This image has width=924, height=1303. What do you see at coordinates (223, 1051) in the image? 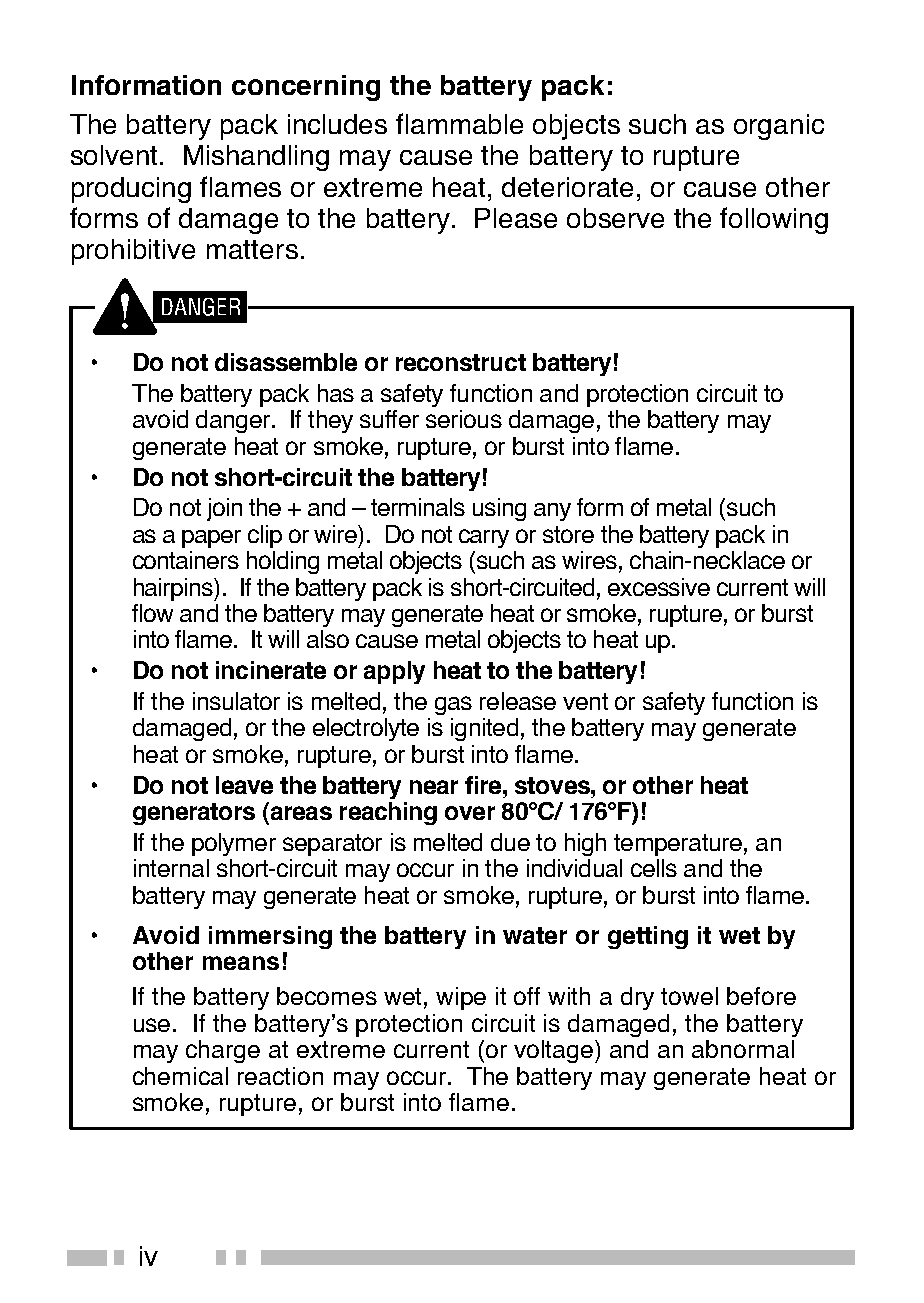
I see `charge` at bounding box center [223, 1051].
